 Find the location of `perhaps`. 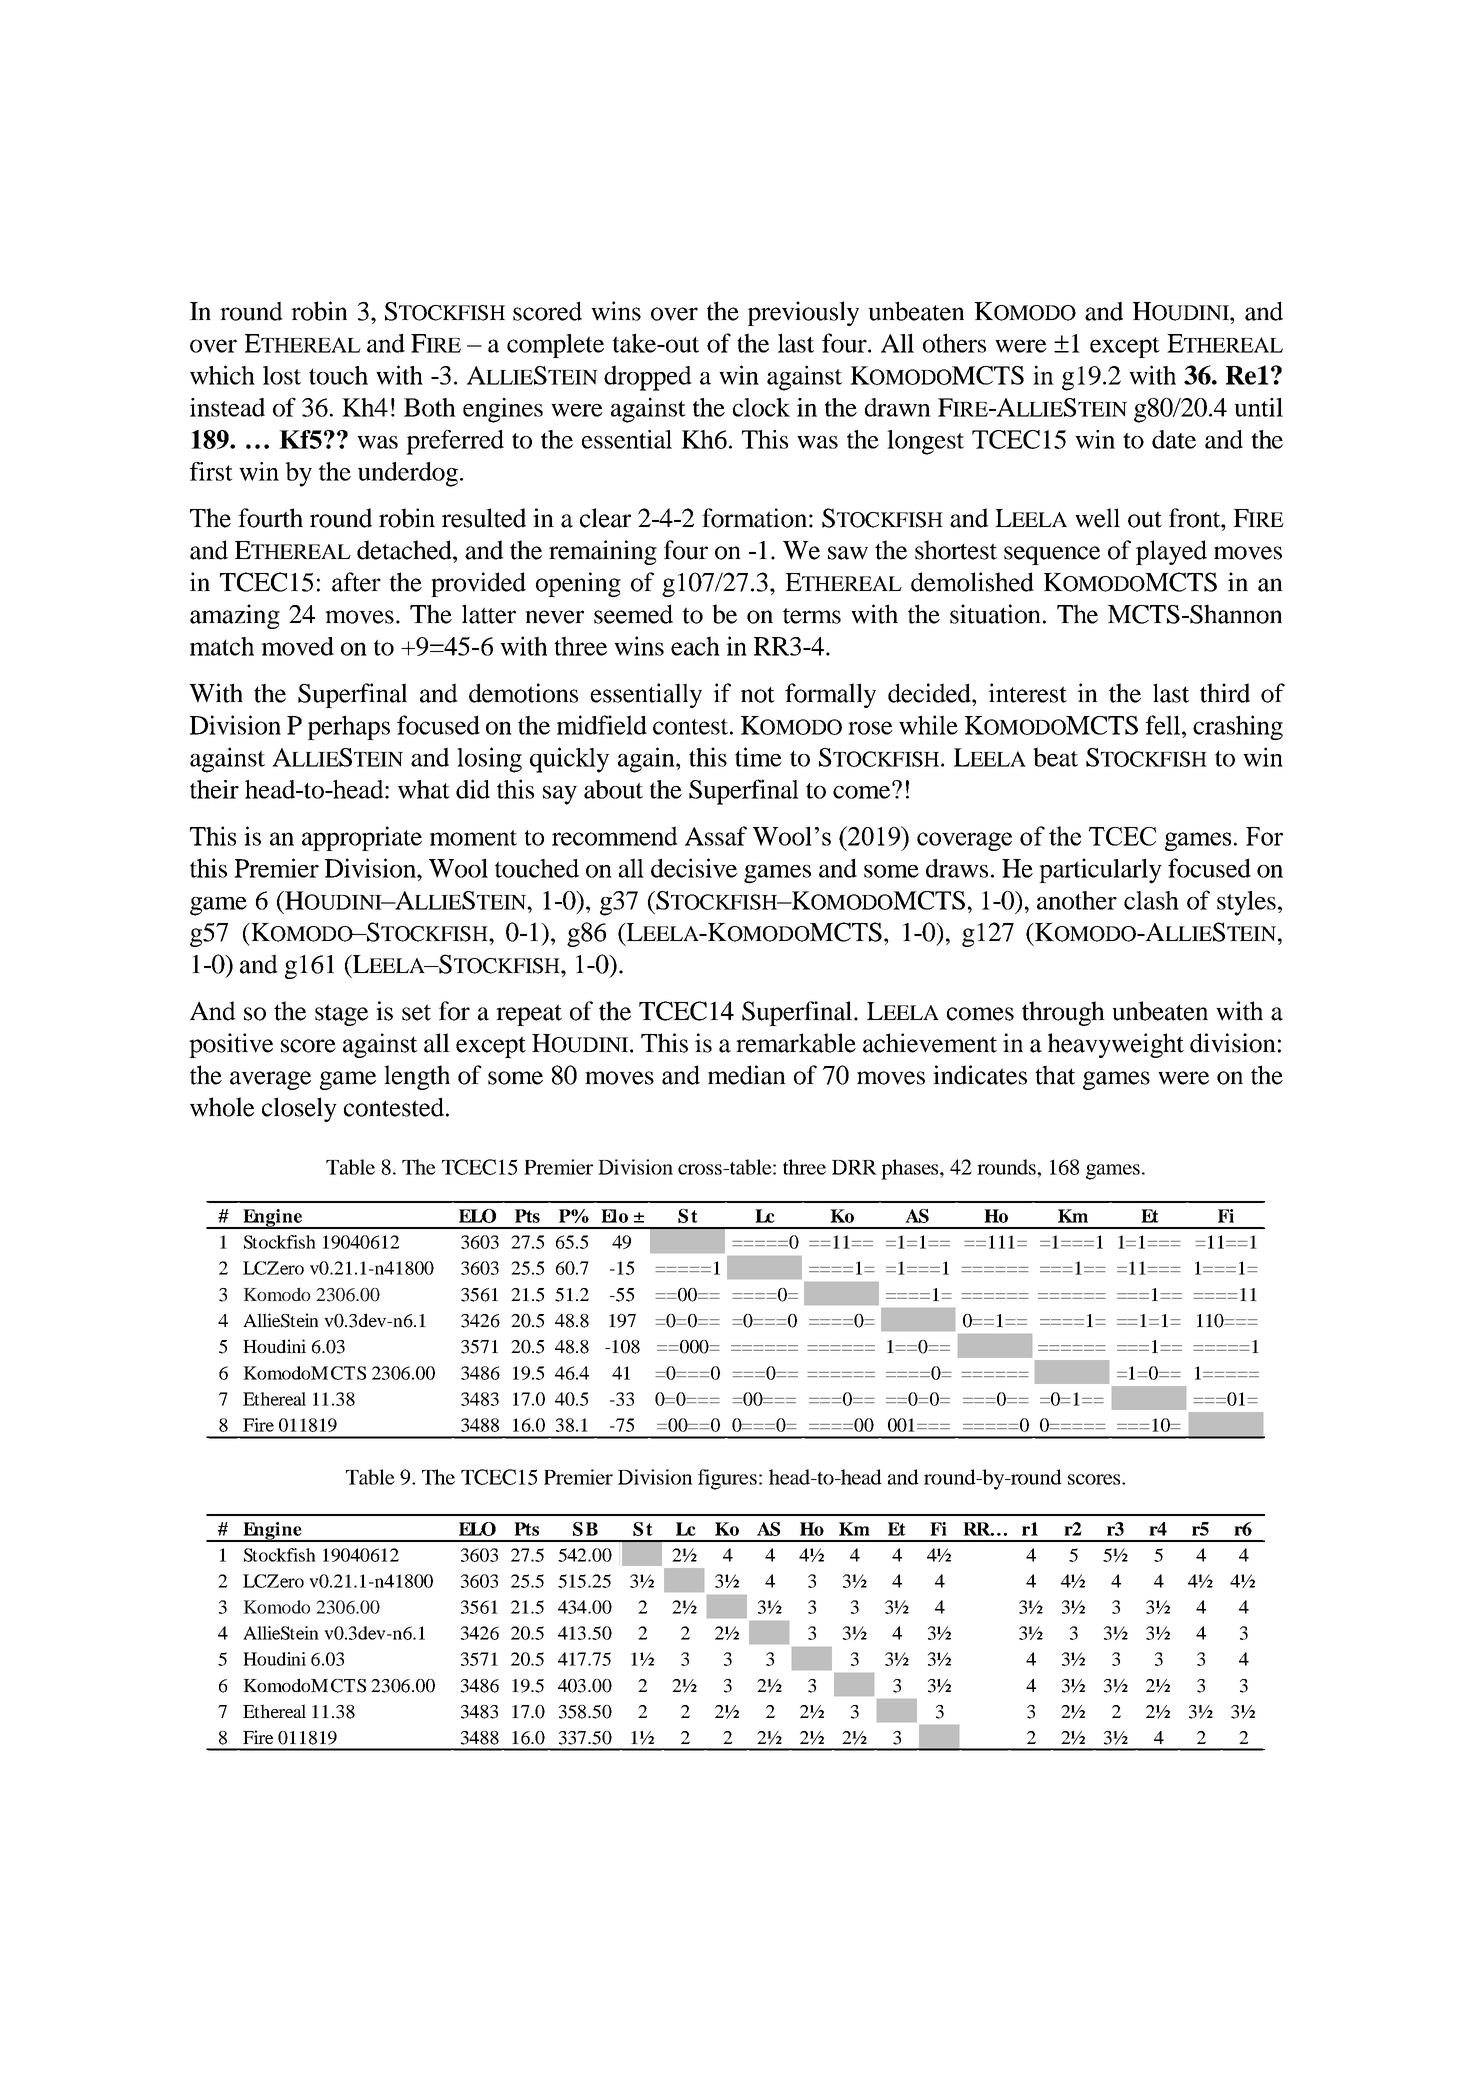

perhaps is located at coordinates (349, 727).
